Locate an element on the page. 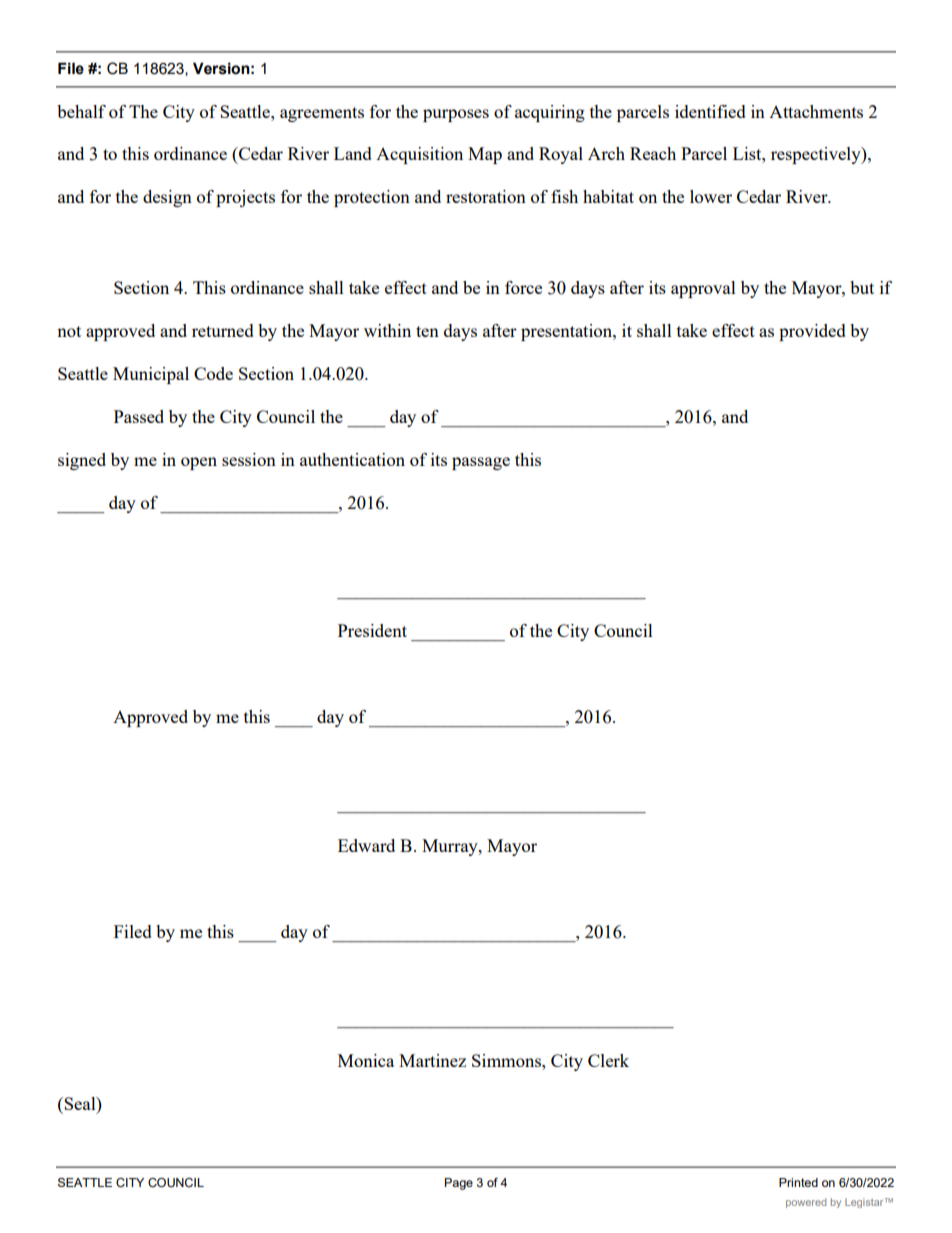  provided is located at coordinates (812, 332).
